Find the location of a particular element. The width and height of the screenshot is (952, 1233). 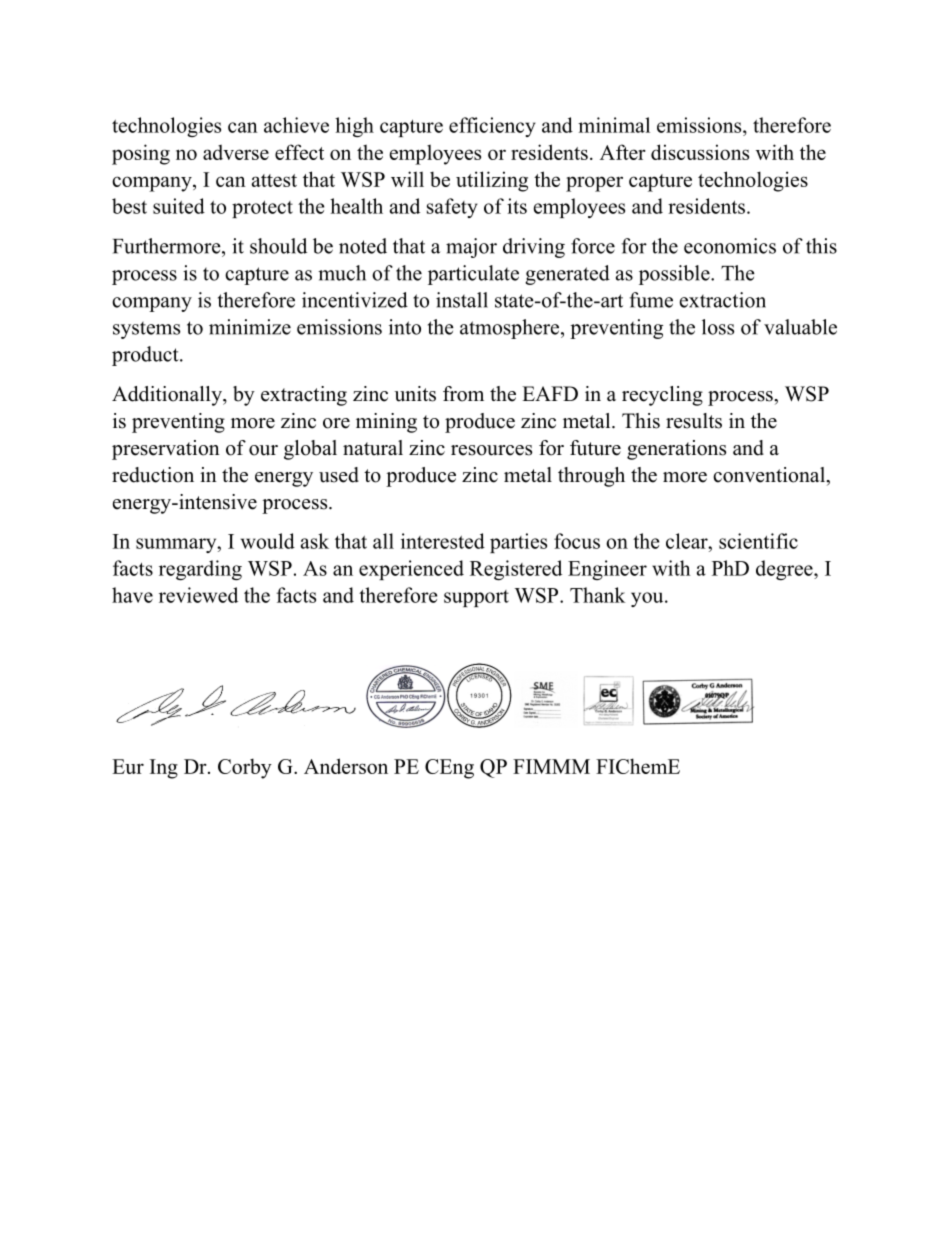

Anderson is located at coordinates (346, 766).
